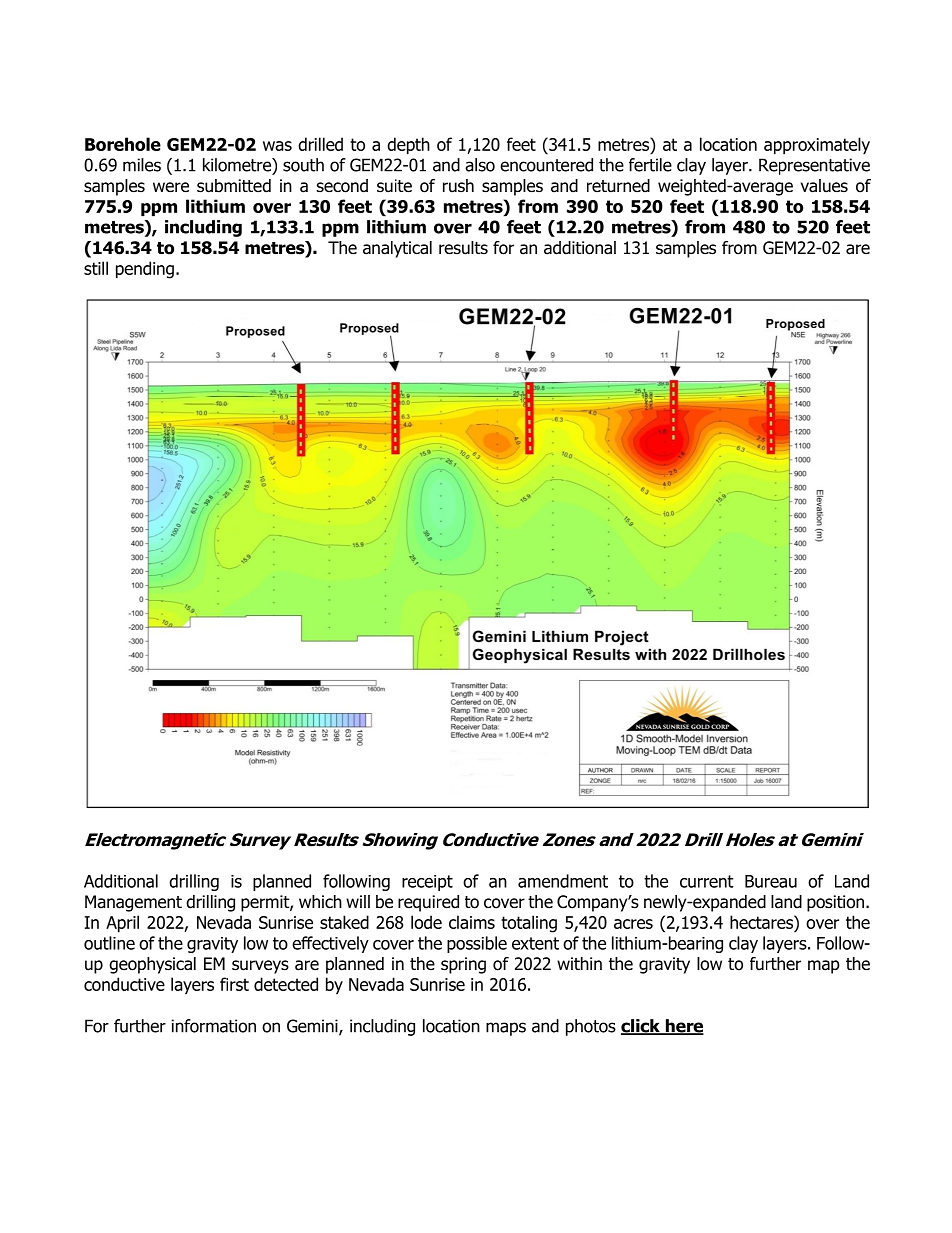  I want to click on here, so click(683, 1027).
